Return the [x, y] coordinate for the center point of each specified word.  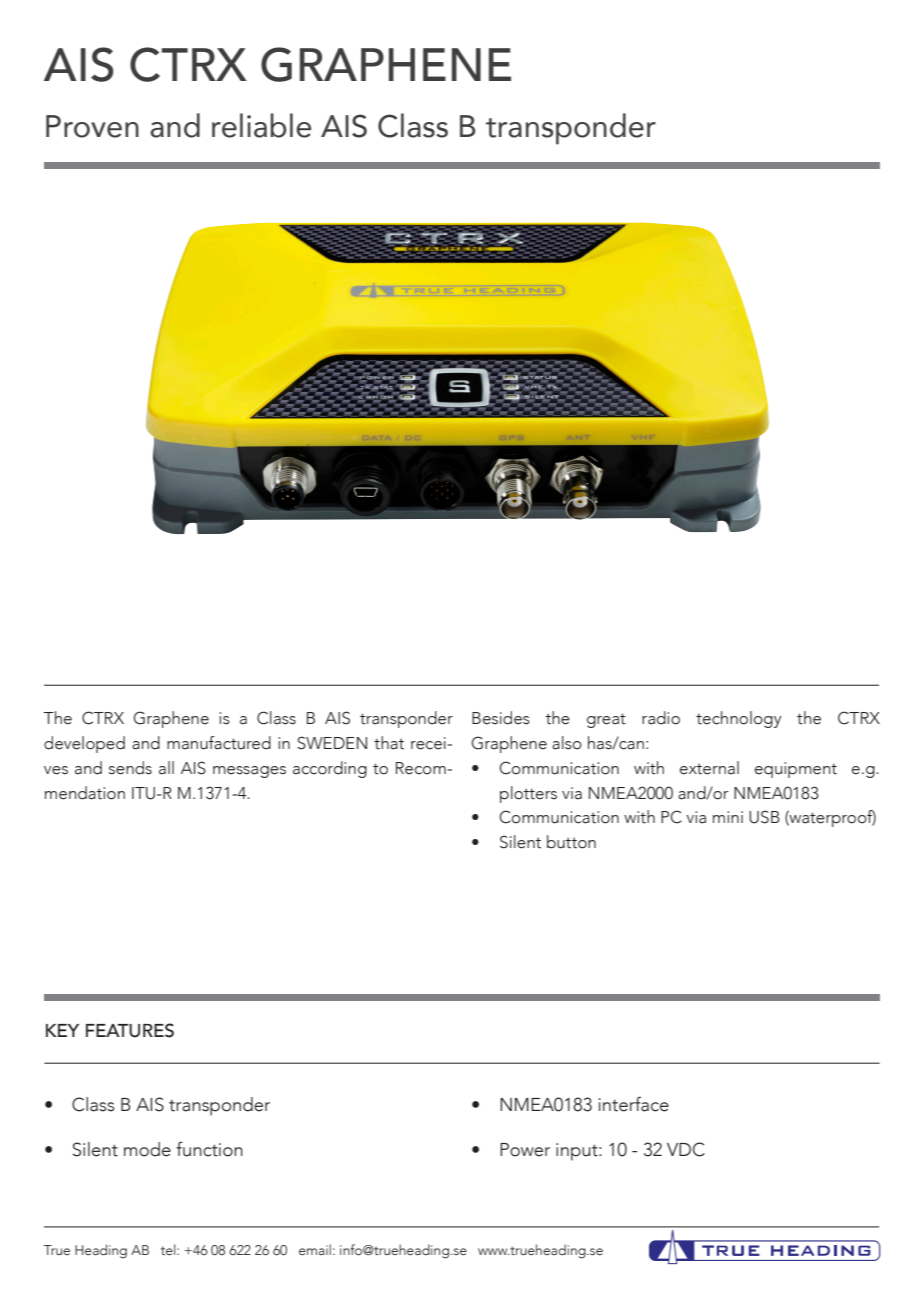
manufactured [219, 743]
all [166, 768]
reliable [261, 125]
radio [661, 718]
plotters [528, 794]
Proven [92, 126]
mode [147, 1149]
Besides [501, 718]
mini [728, 817]
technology [739, 719]
